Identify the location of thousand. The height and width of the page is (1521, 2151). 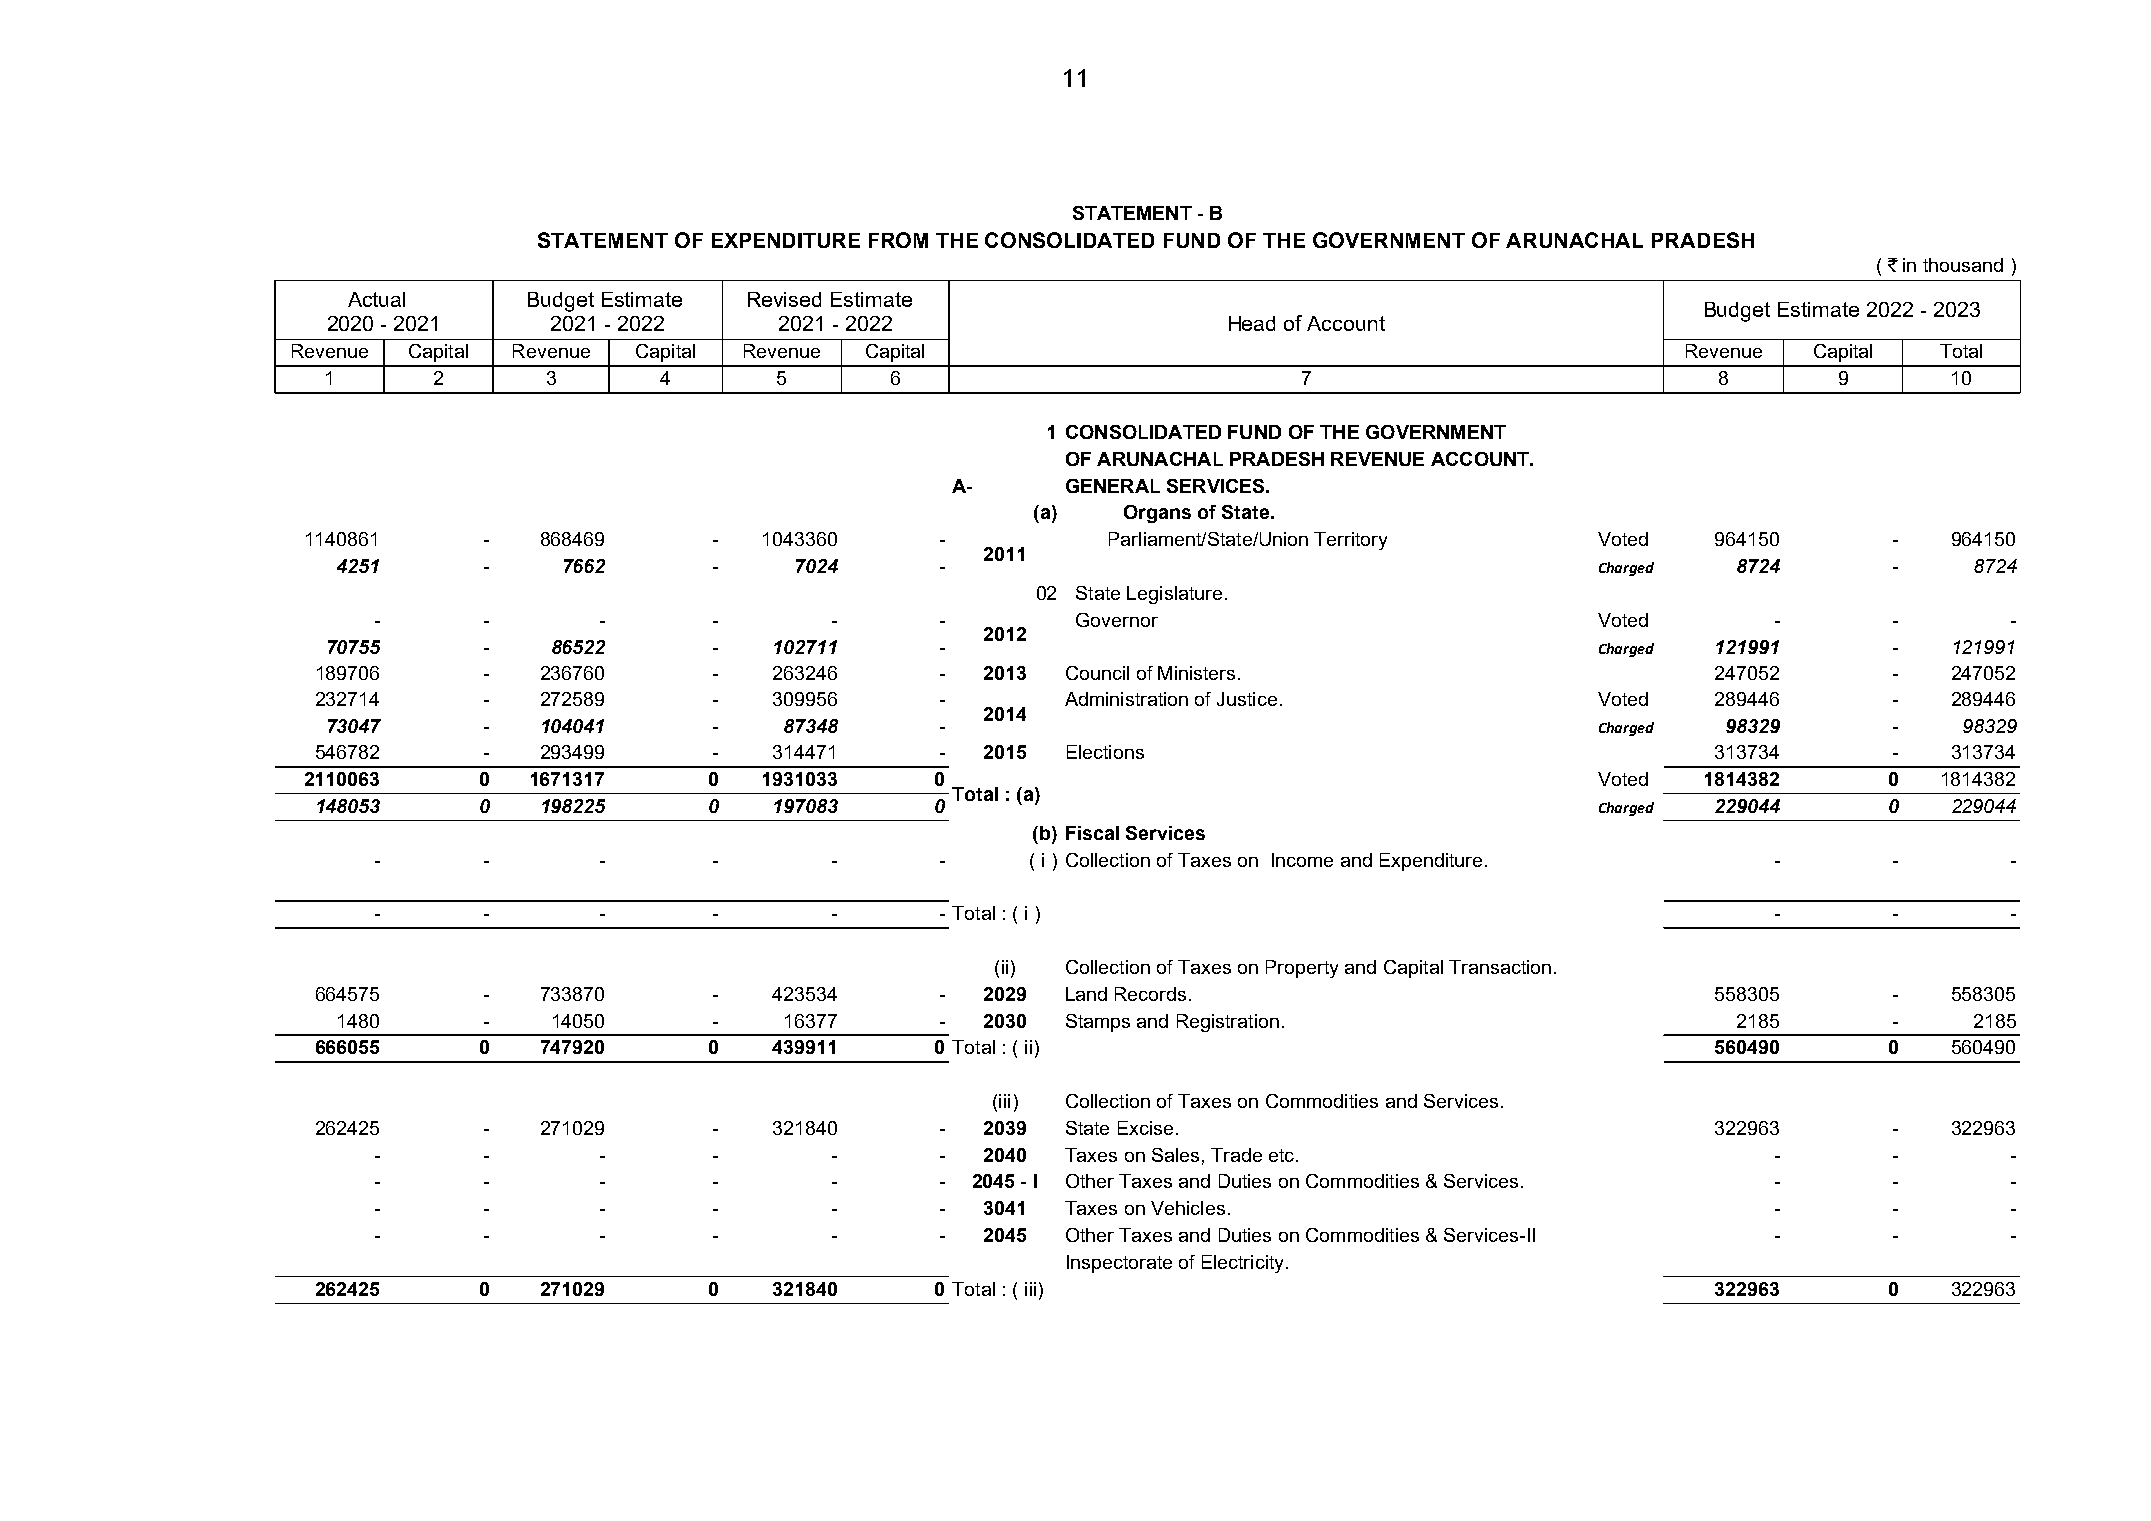
(1963, 265).
